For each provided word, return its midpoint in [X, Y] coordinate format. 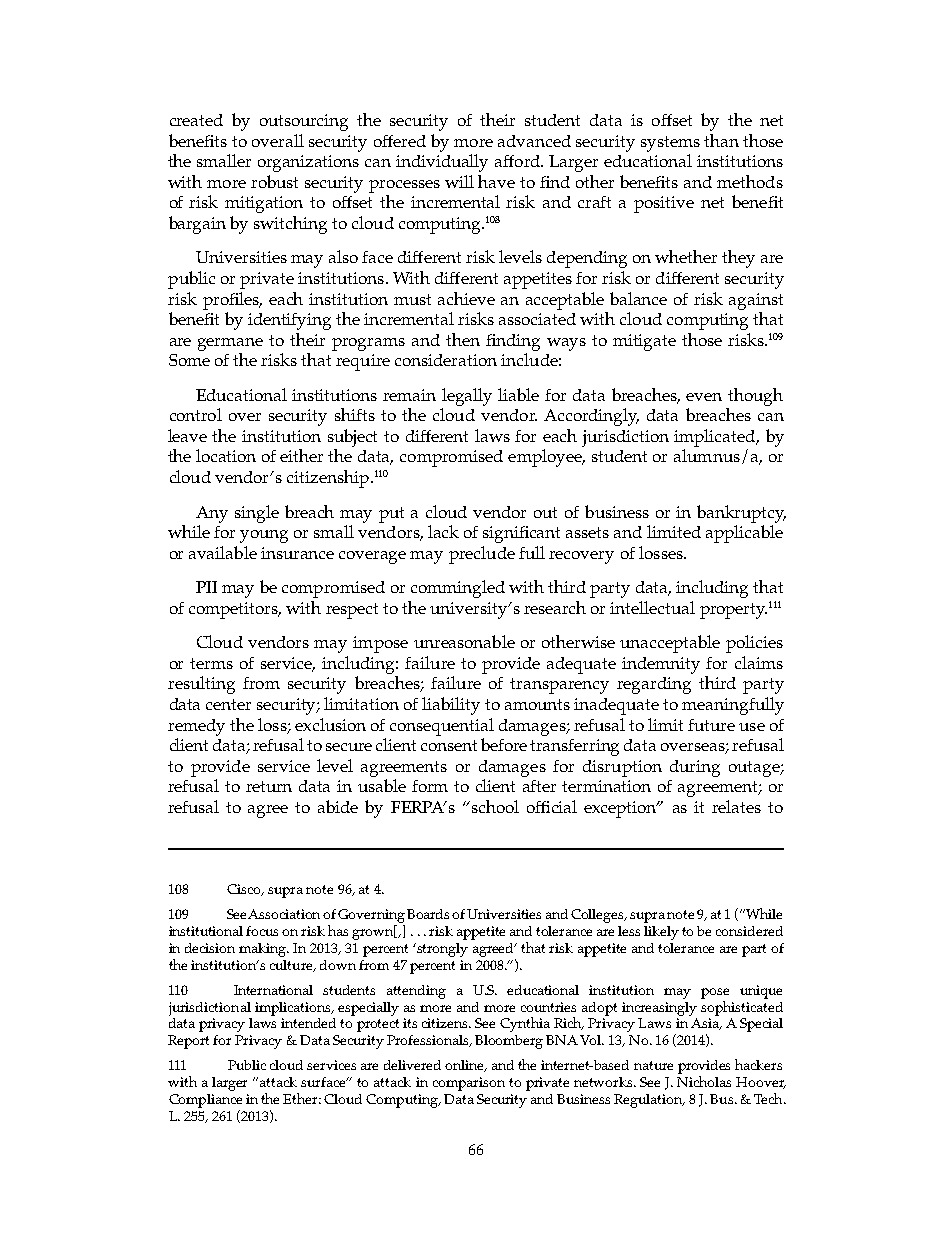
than [721, 140]
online [465, 1066]
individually [442, 163]
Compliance [205, 1101]
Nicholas [704, 1081]
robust [274, 181]
